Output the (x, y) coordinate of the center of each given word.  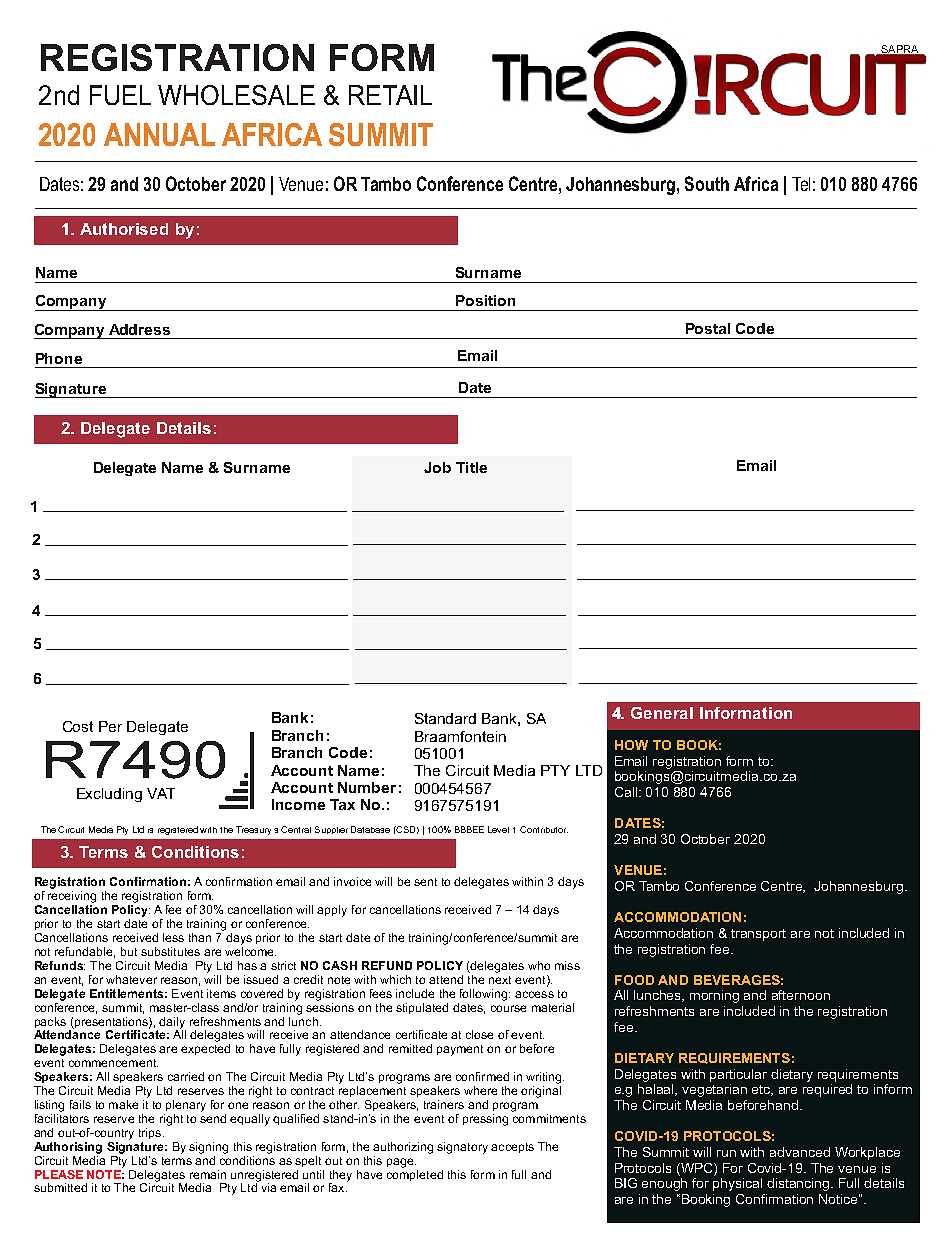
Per (110, 726)
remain (208, 1174)
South (707, 183)
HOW (631, 745)
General (662, 713)
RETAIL (390, 95)
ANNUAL (159, 134)
